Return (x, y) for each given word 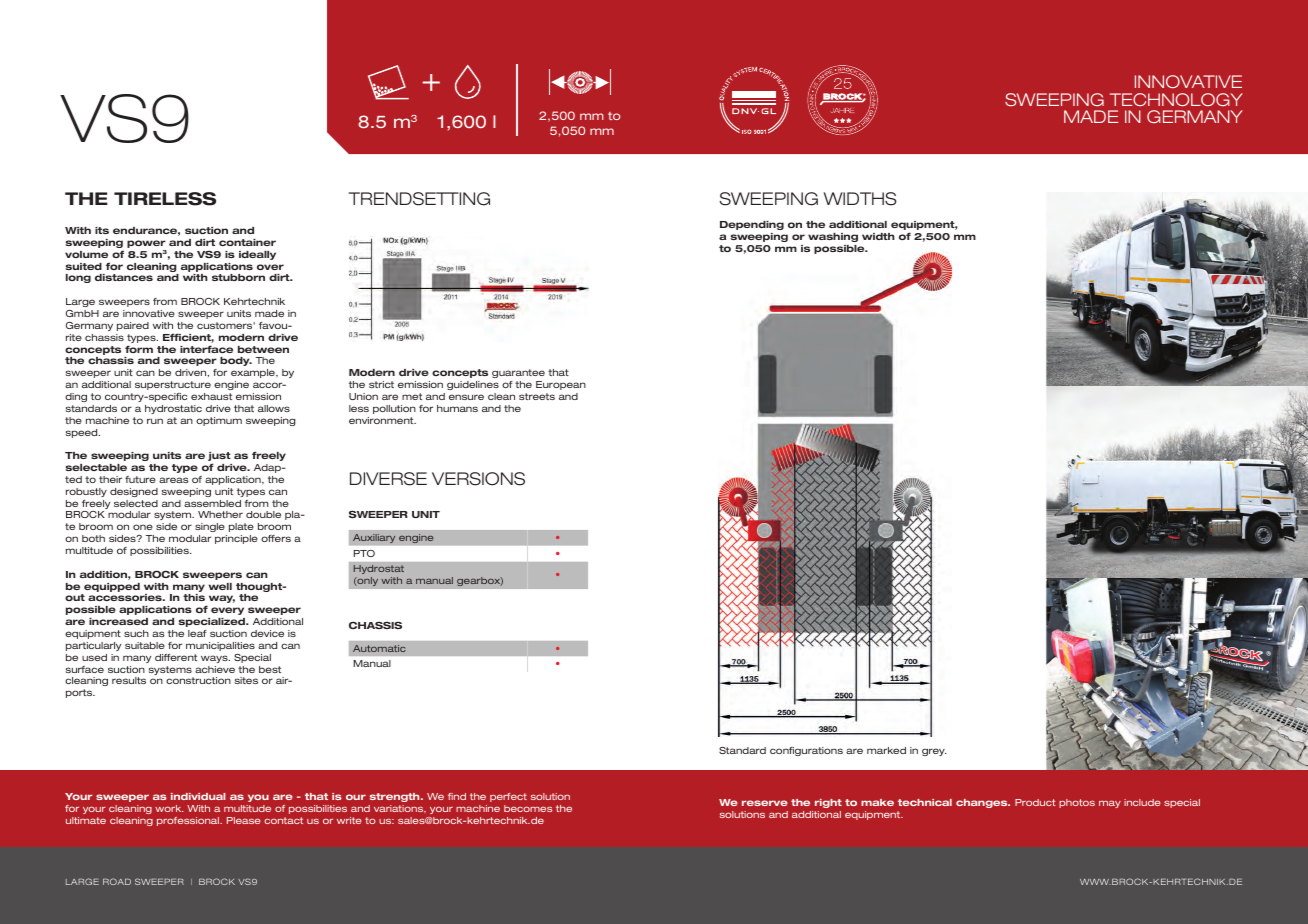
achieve (215, 669)
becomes (528, 808)
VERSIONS (478, 479)
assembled (212, 503)
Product (1035, 802)
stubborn (238, 277)
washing (833, 237)
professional (189, 821)
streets (537, 396)
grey (934, 752)
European (561, 385)
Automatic (379, 648)
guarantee (518, 373)
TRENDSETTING (419, 199)
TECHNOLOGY (1176, 99)
